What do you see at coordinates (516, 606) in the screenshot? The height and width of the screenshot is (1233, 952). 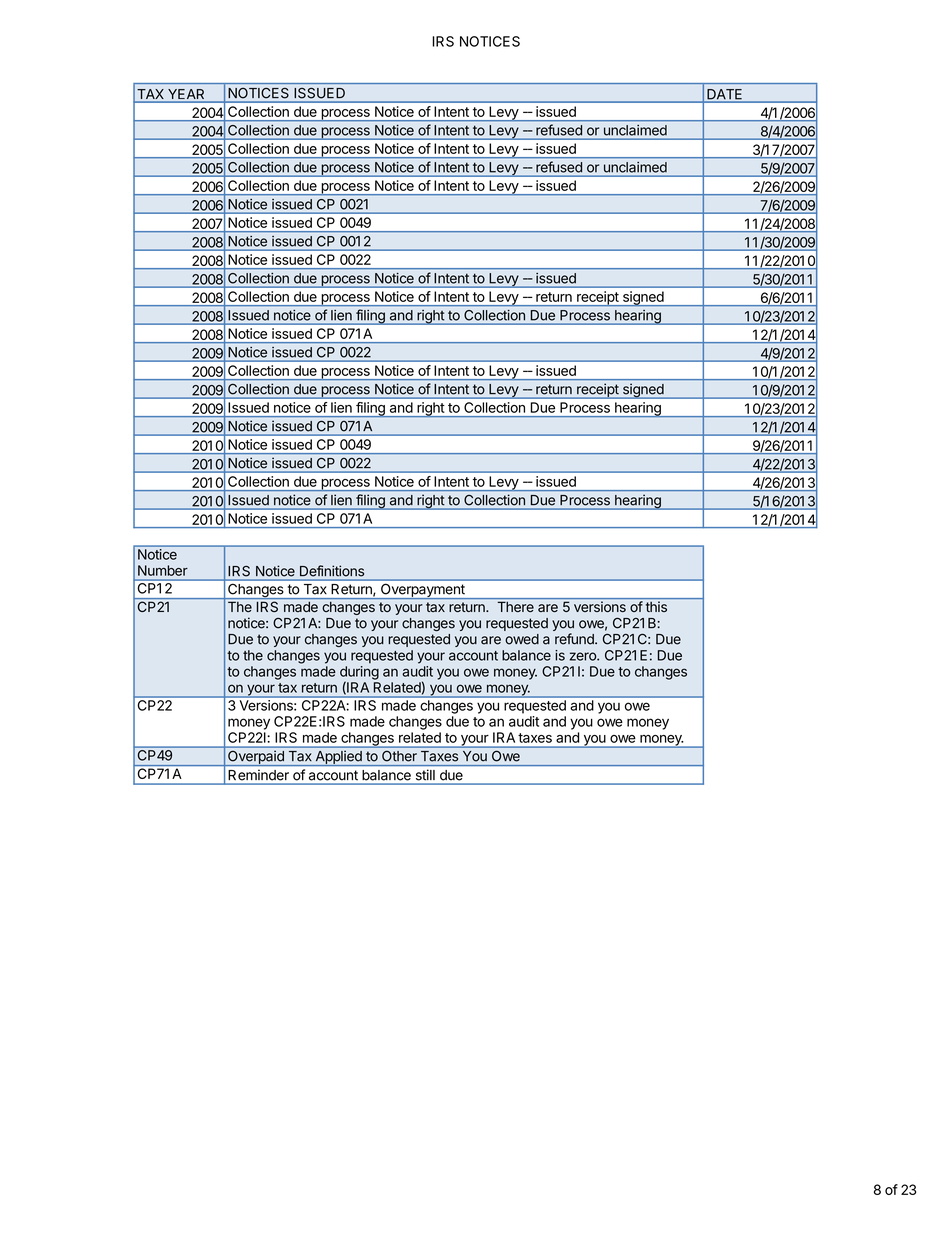 I see `There` at bounding box center [516, 606].
